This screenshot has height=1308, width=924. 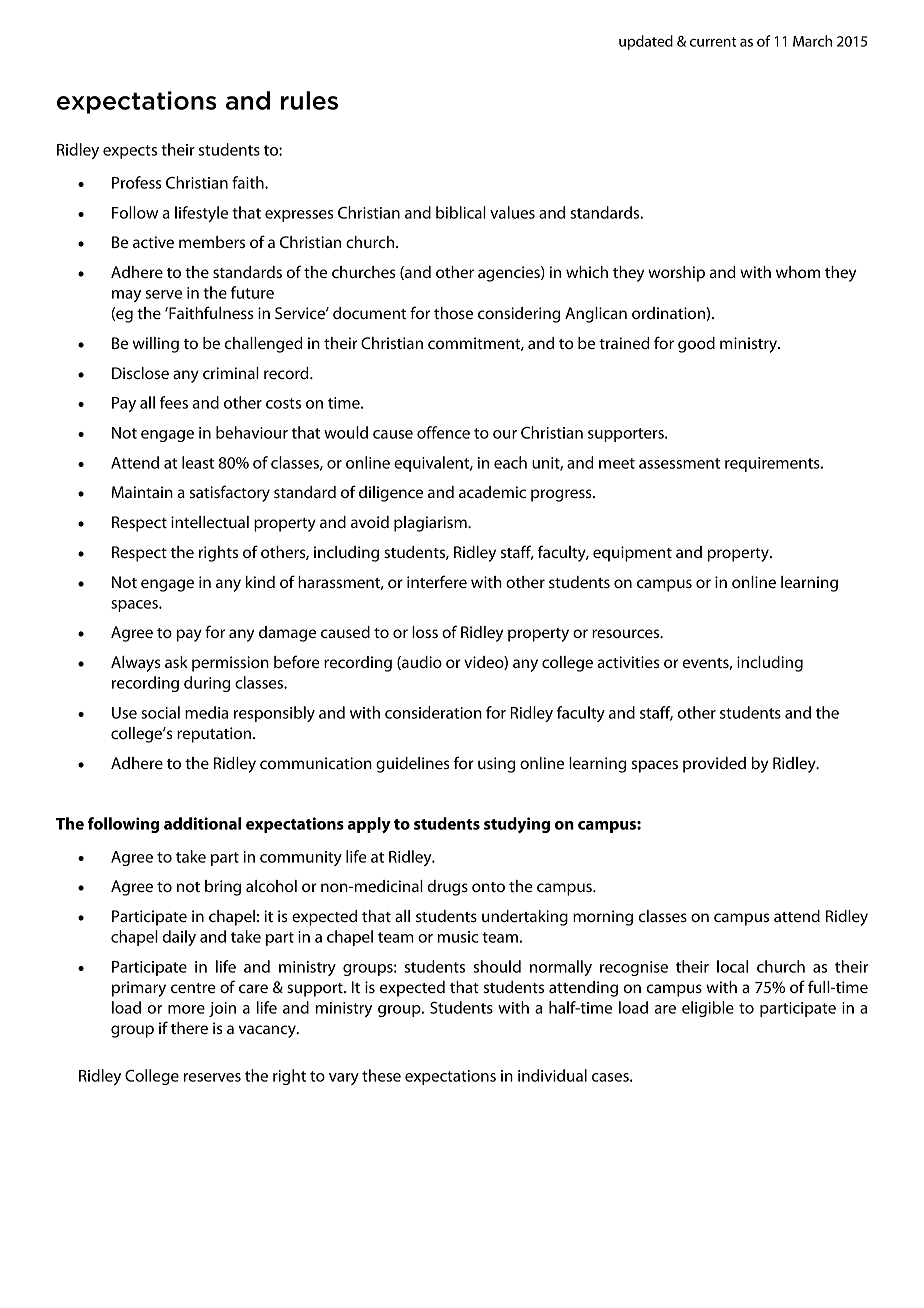 I want to click on good, so click(x=696, y=345).
